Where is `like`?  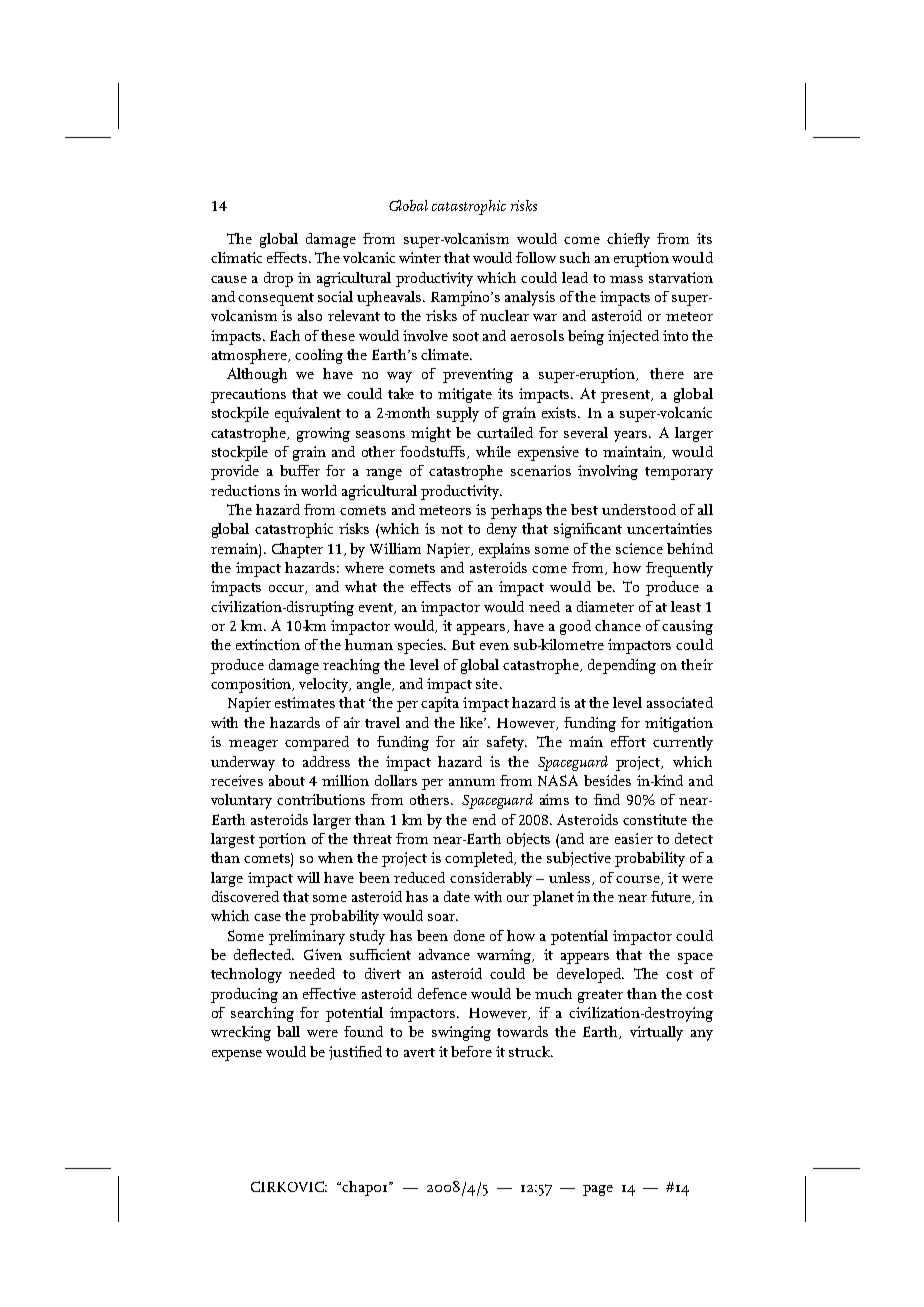
like is located at coordinates (473, 722).
